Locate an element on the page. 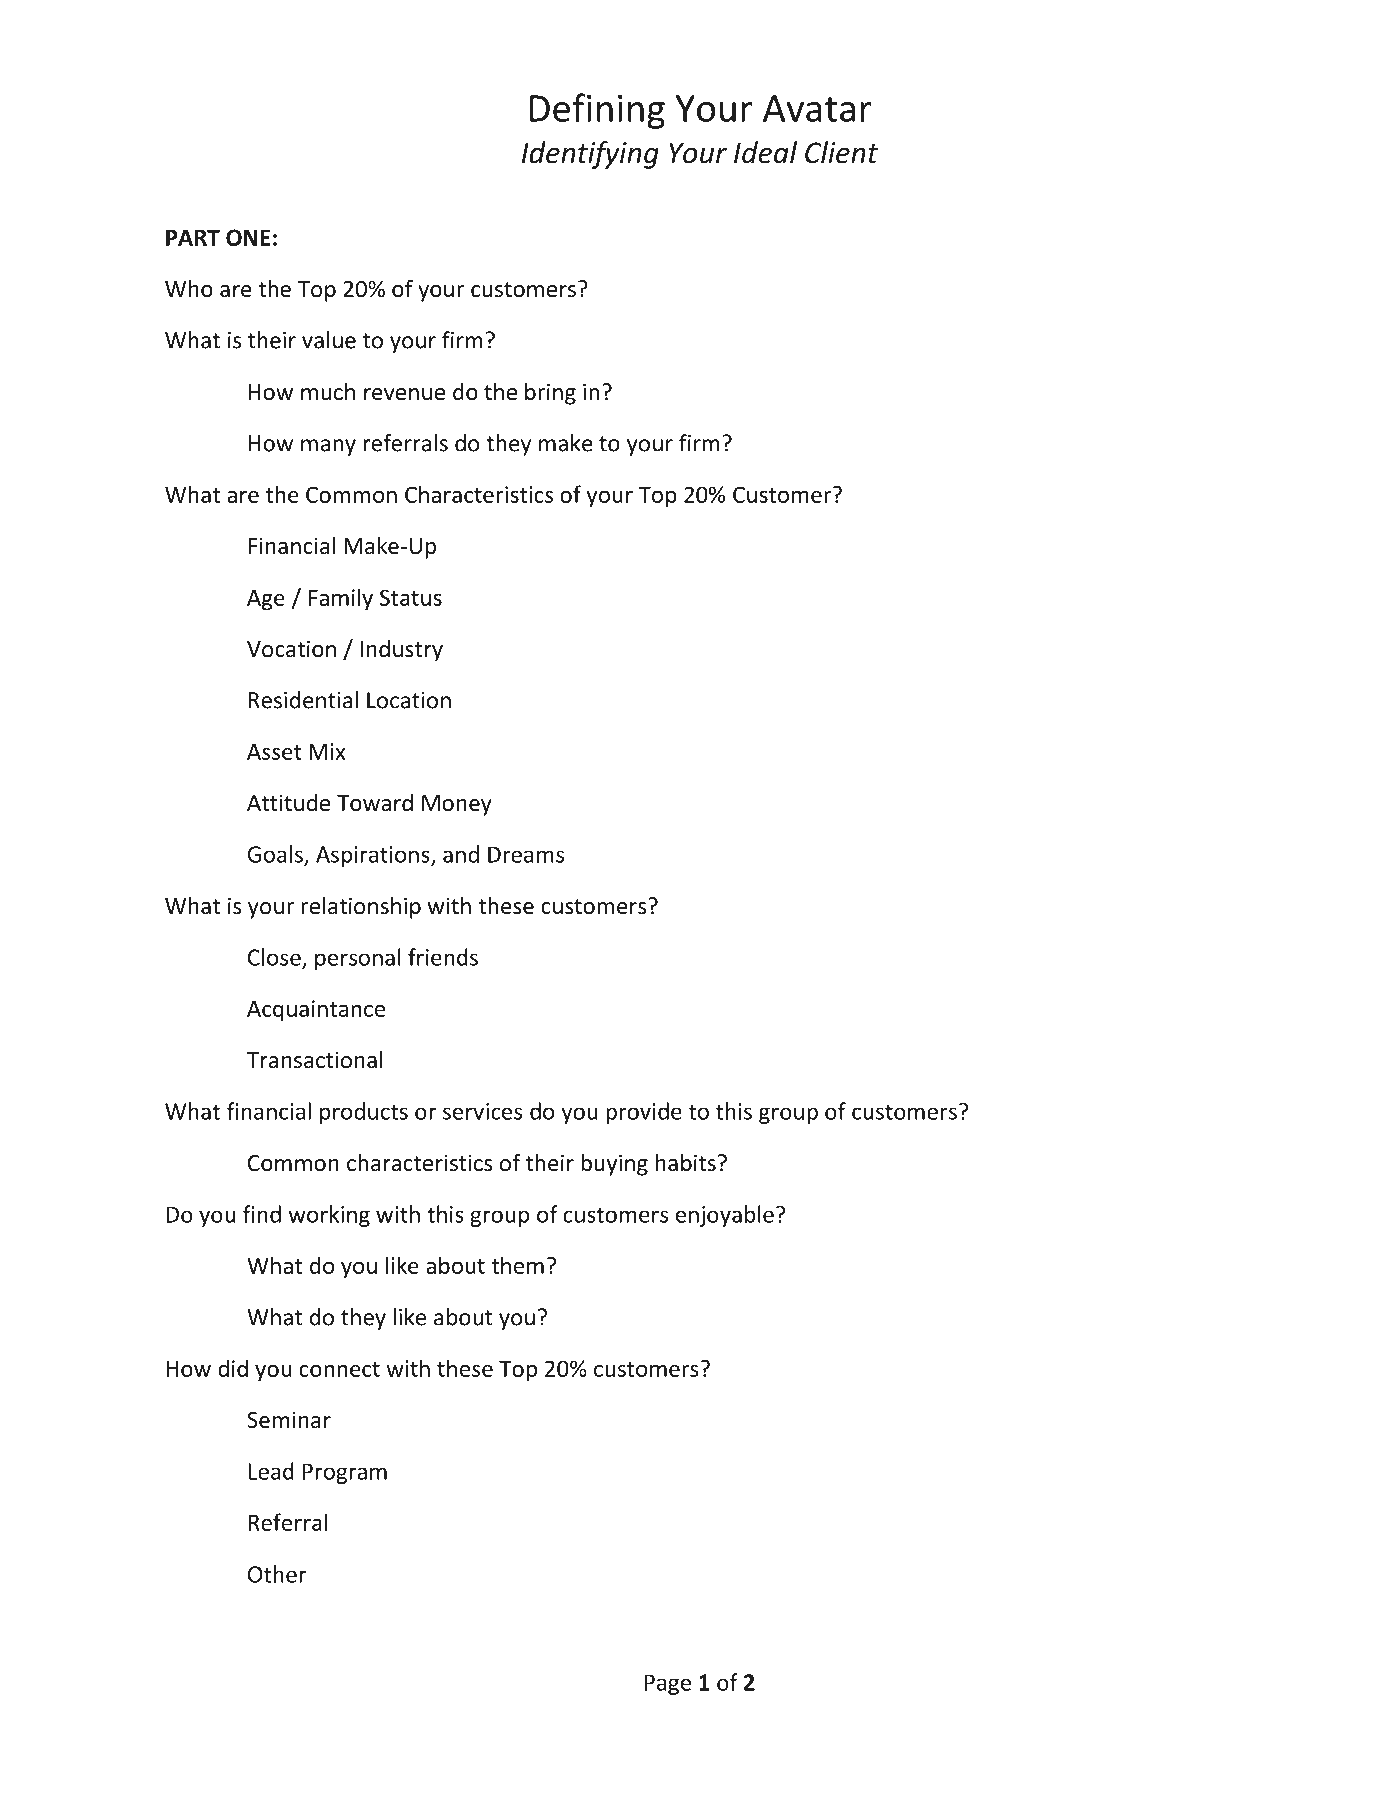 The width and height of the document is (1398, 1810). Dreams is located at coordinates (526, 854).
